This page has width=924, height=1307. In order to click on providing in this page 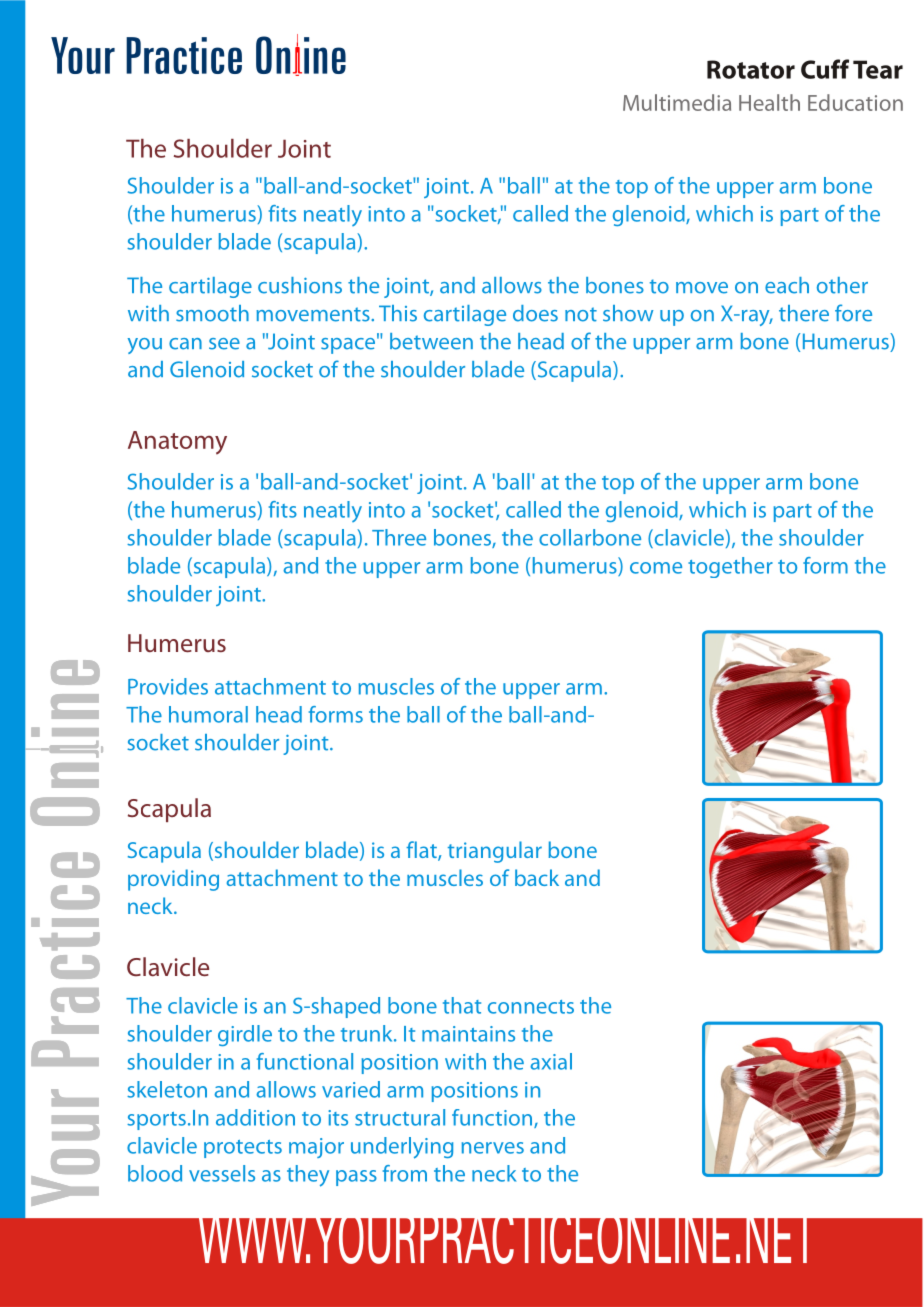, I will do `click(173, 880)`.
